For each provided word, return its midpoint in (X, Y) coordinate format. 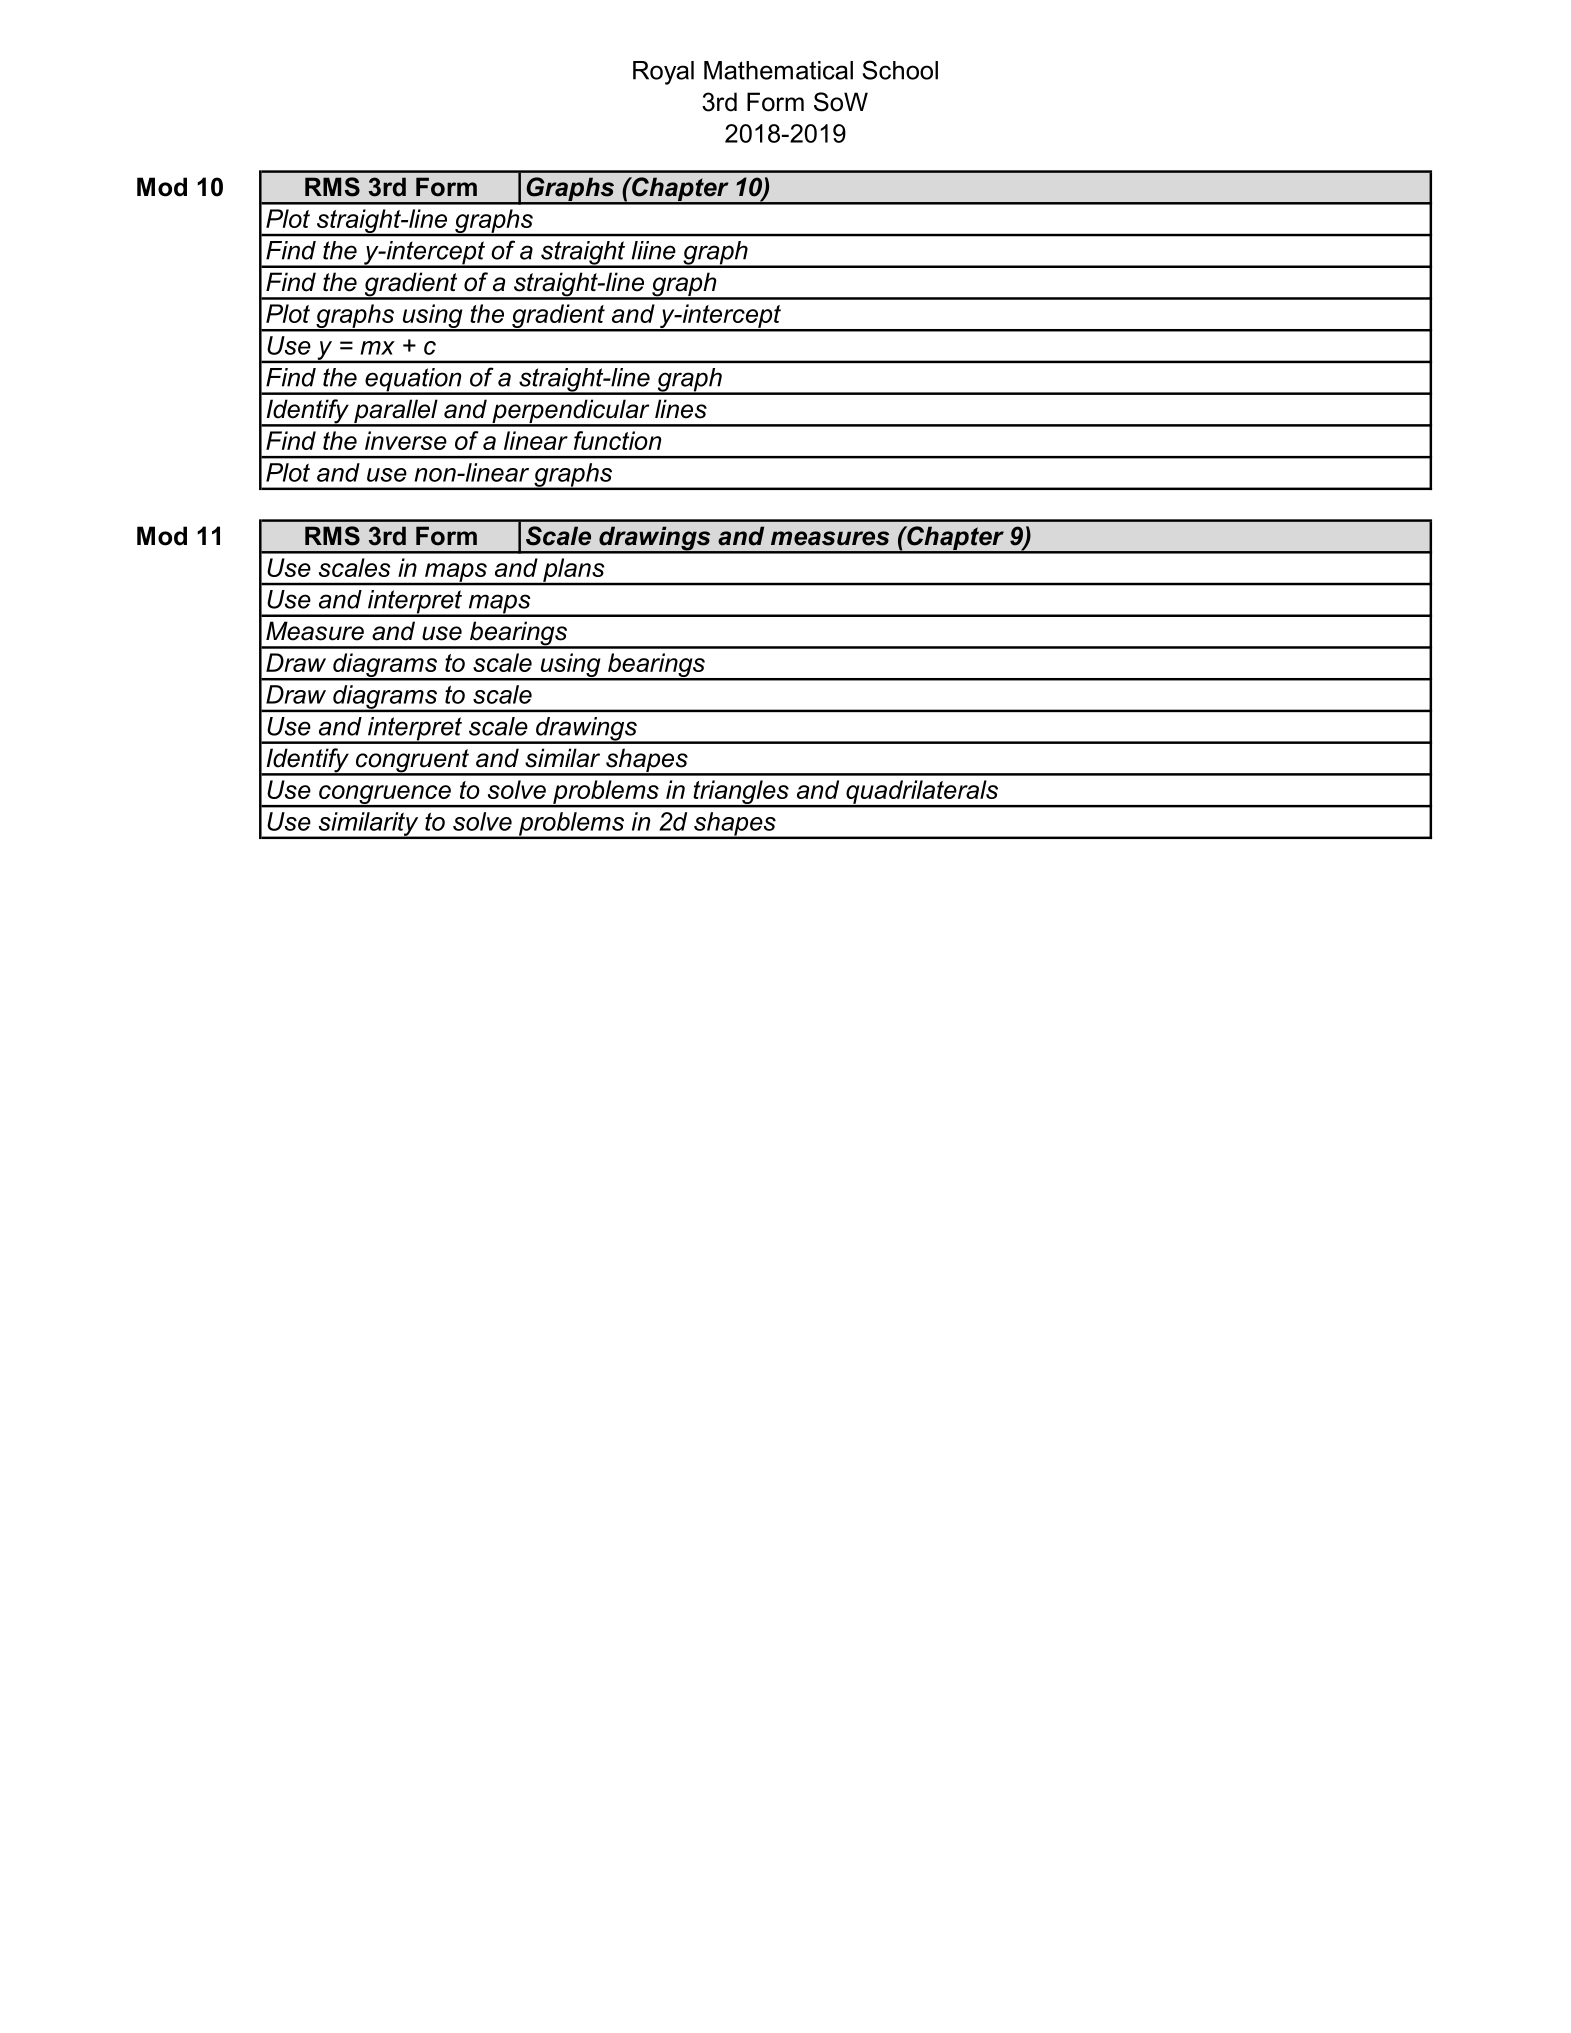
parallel (396, 412)
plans (574, 571)
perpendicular (571, 412)
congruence (385, 795)
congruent (412, 762)
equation (413, 381)
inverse (406, 440)
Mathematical (778, 70)
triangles (741, 793)
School (900, 70)
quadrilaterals (922, 793)
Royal (663, 73)
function (617, 440)
